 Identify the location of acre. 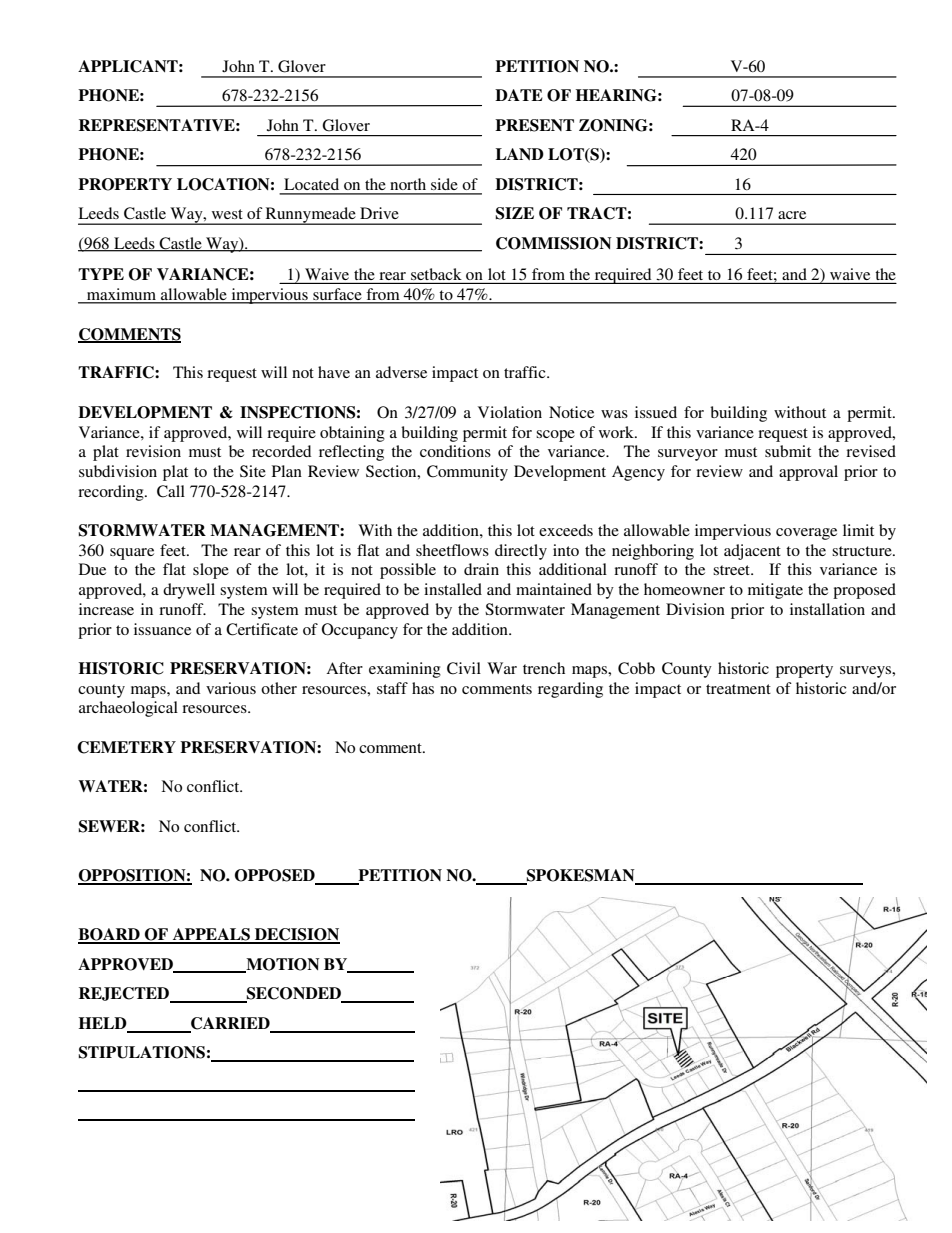
(792, 215).
